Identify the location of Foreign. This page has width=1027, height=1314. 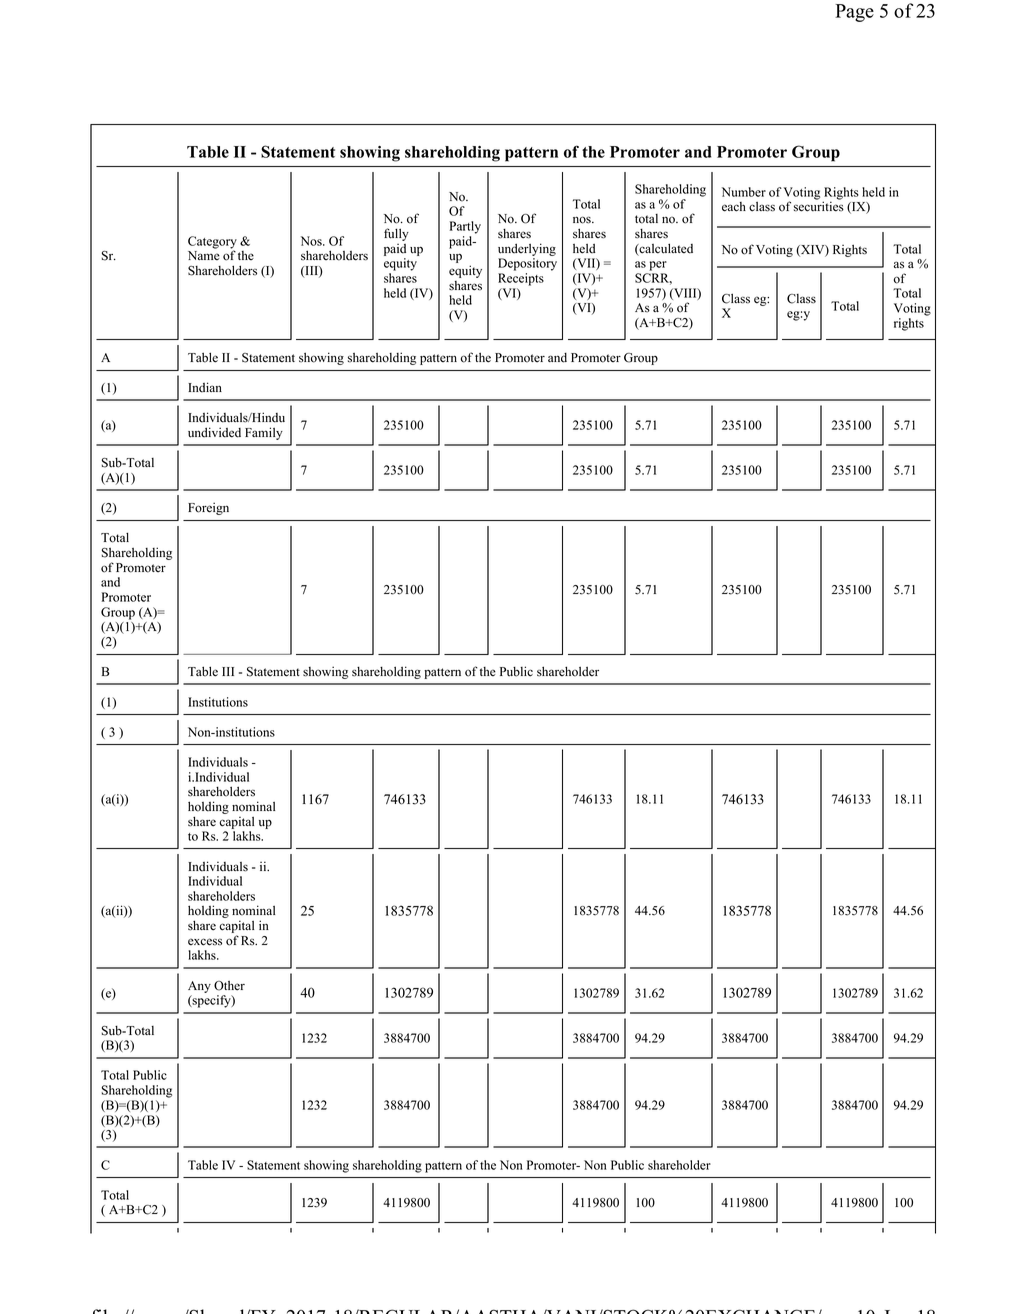
(208, 508).
